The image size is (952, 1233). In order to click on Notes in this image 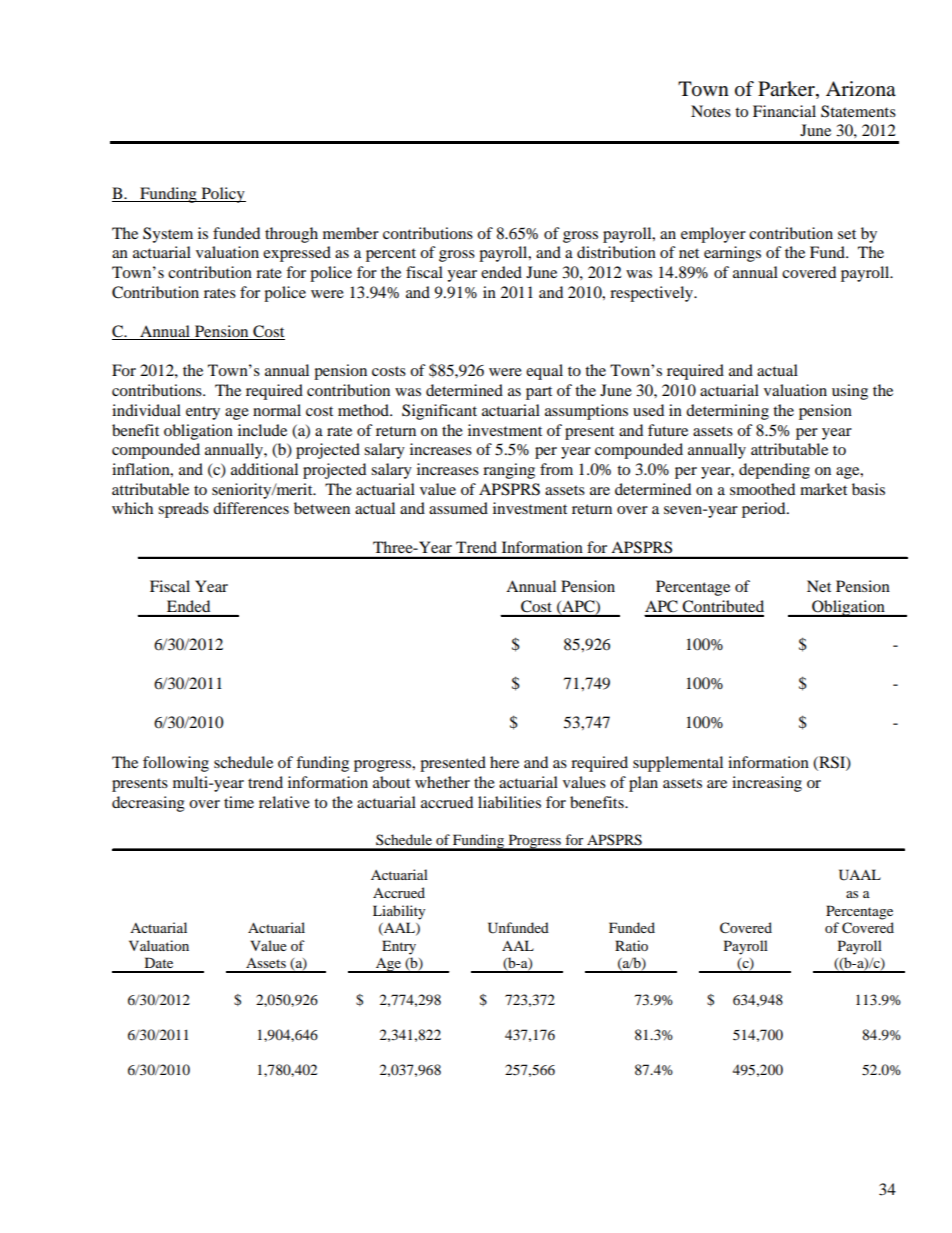, I will do `click(711, 111)`.
